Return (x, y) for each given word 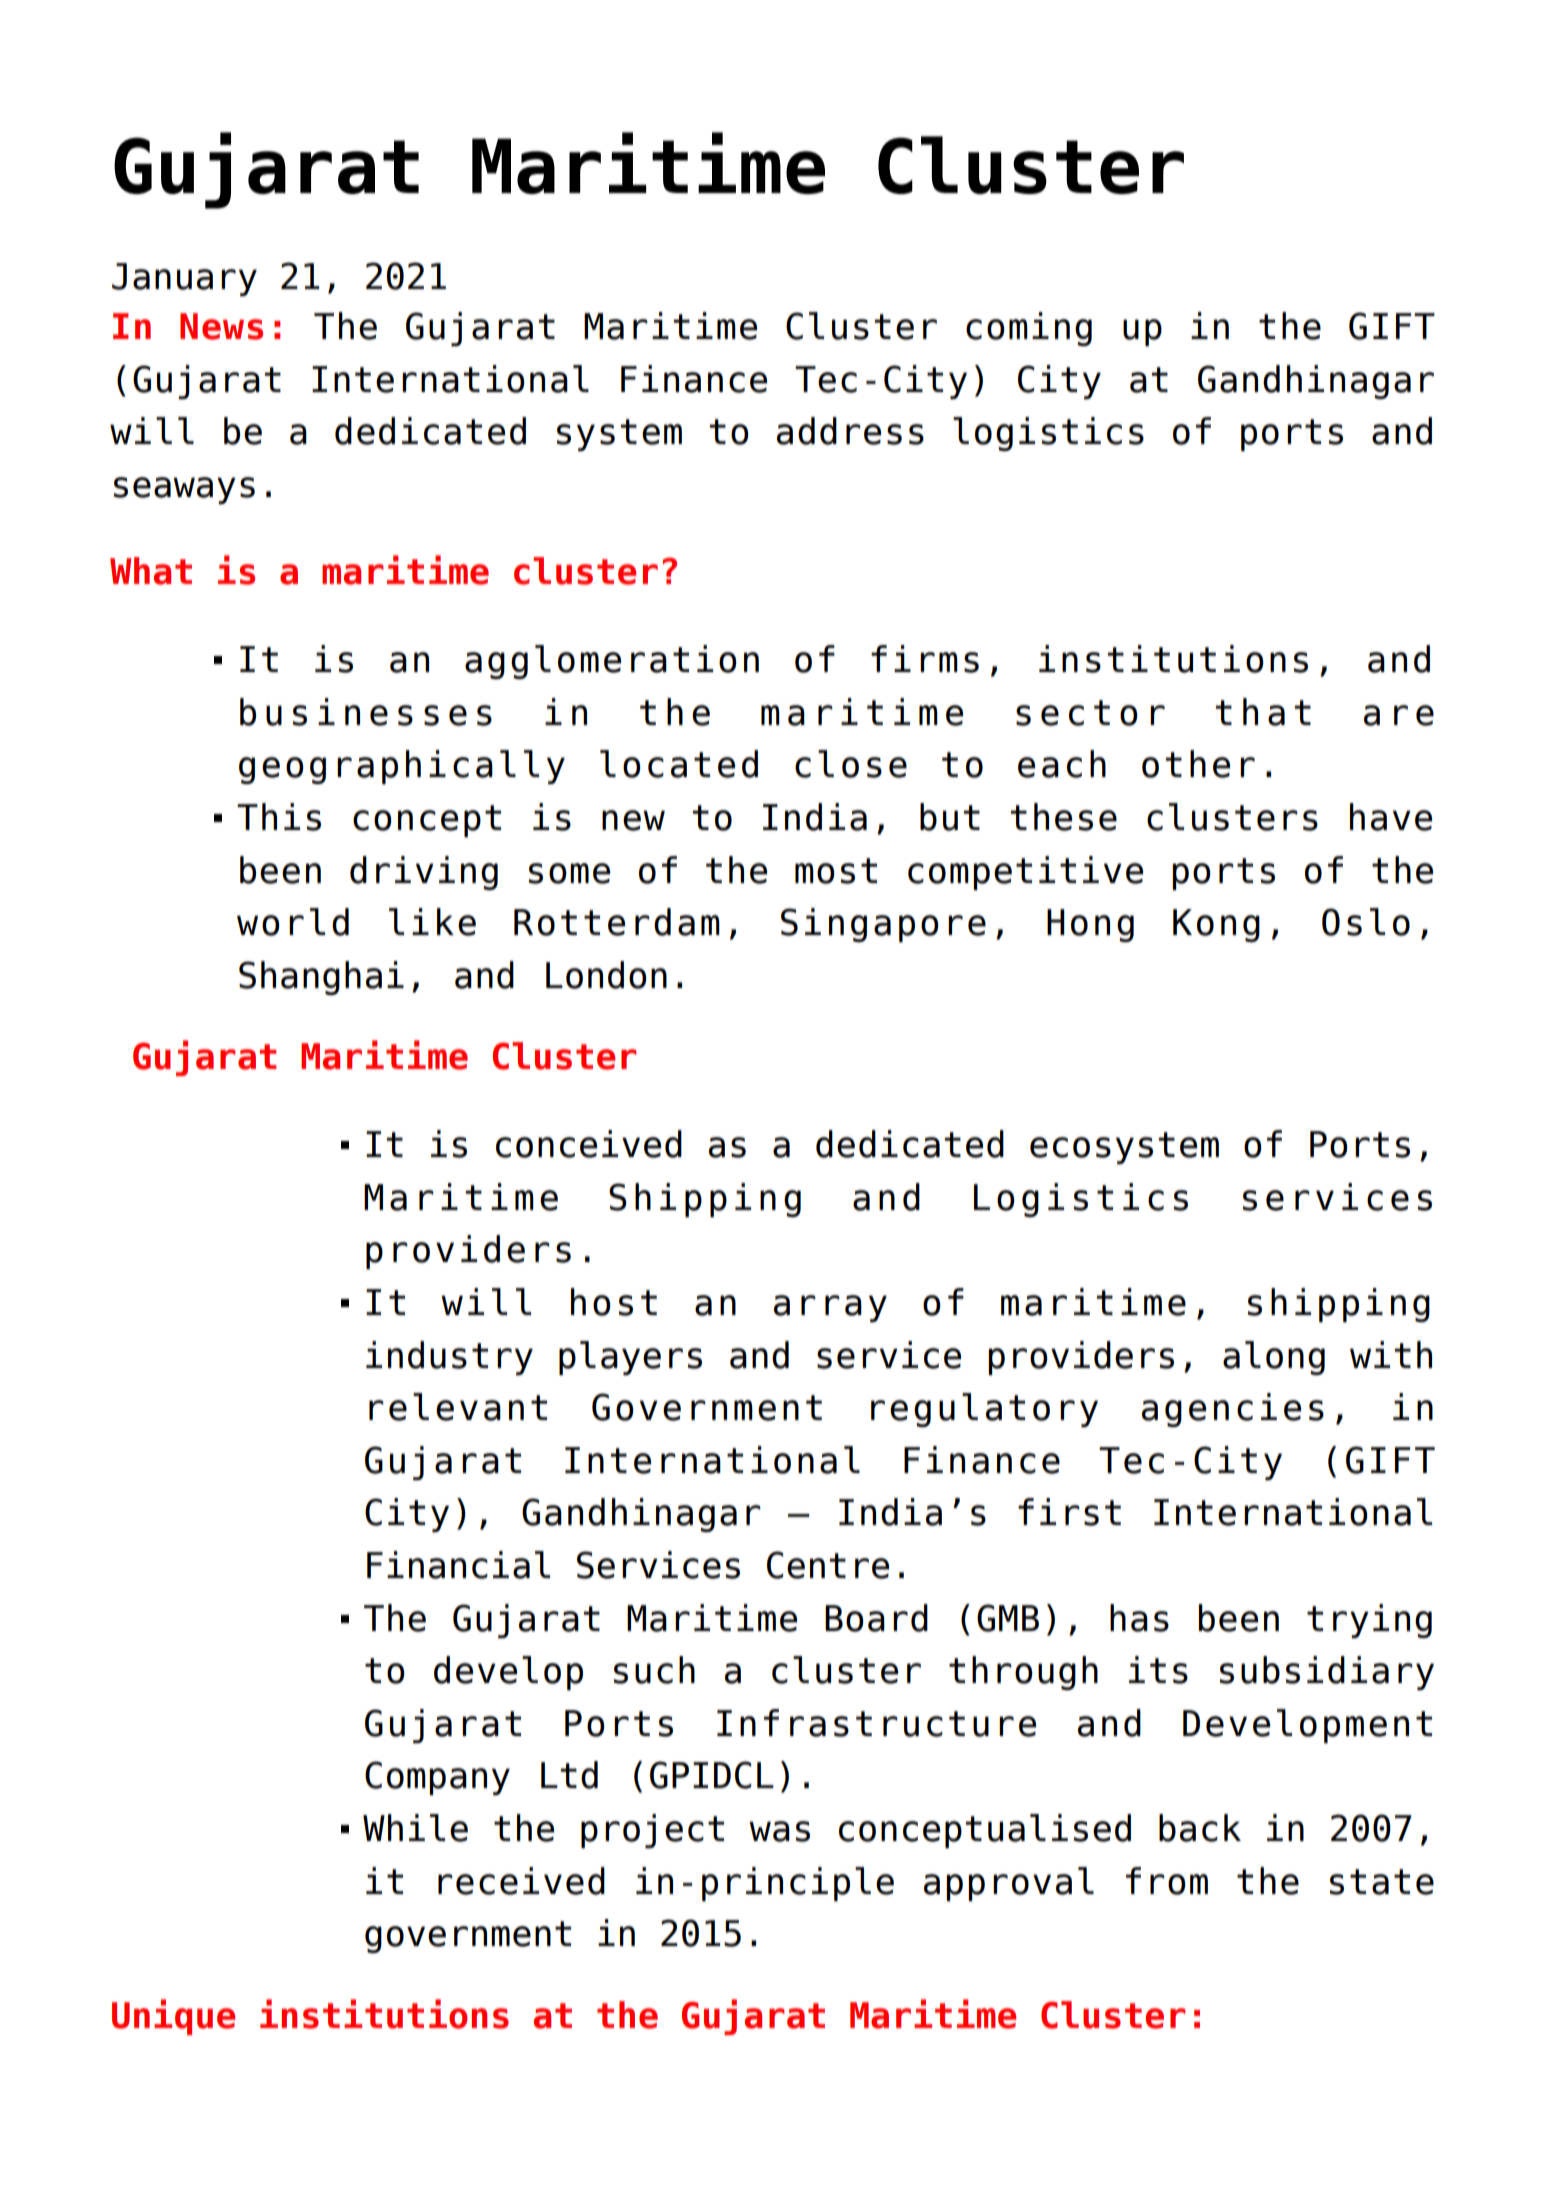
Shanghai (321, 978)
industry (449, 1358)
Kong (1216, 925)
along (1274, 1358)
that (1263, 712)
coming (1029, 329)
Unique (173, 2017)
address (850, 431)
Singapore (883, 925)
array (830, 1308)
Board (876, 1618)
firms (925, 659)
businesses (366, 712)
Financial (458, 1565)
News (221, 326)
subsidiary (1327, 1673)
